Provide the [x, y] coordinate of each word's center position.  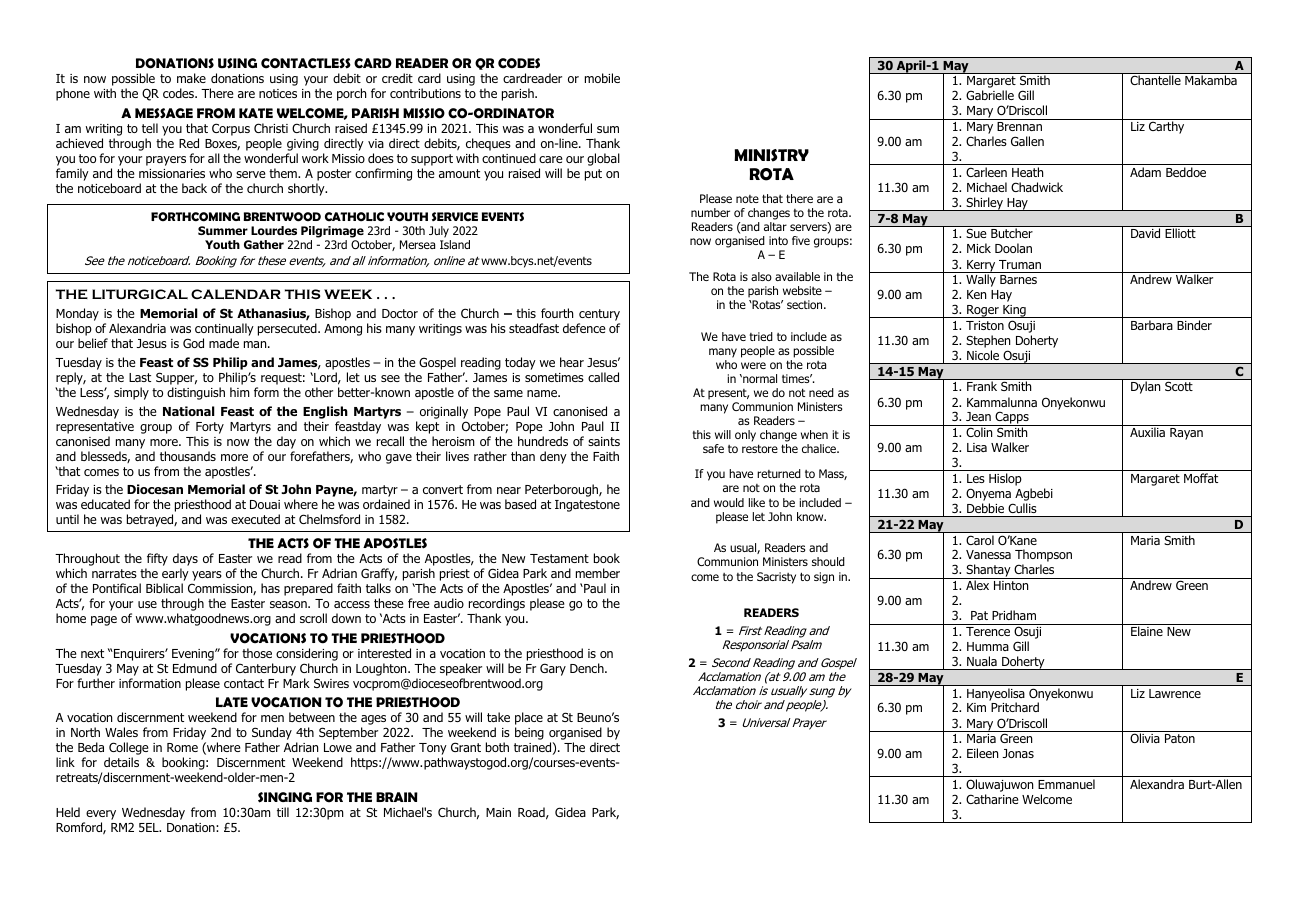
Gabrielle [990, 95]
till [283, 812]
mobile [602, 78]
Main [498, 812]
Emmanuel [1066, 784]
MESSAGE [164, 113]
